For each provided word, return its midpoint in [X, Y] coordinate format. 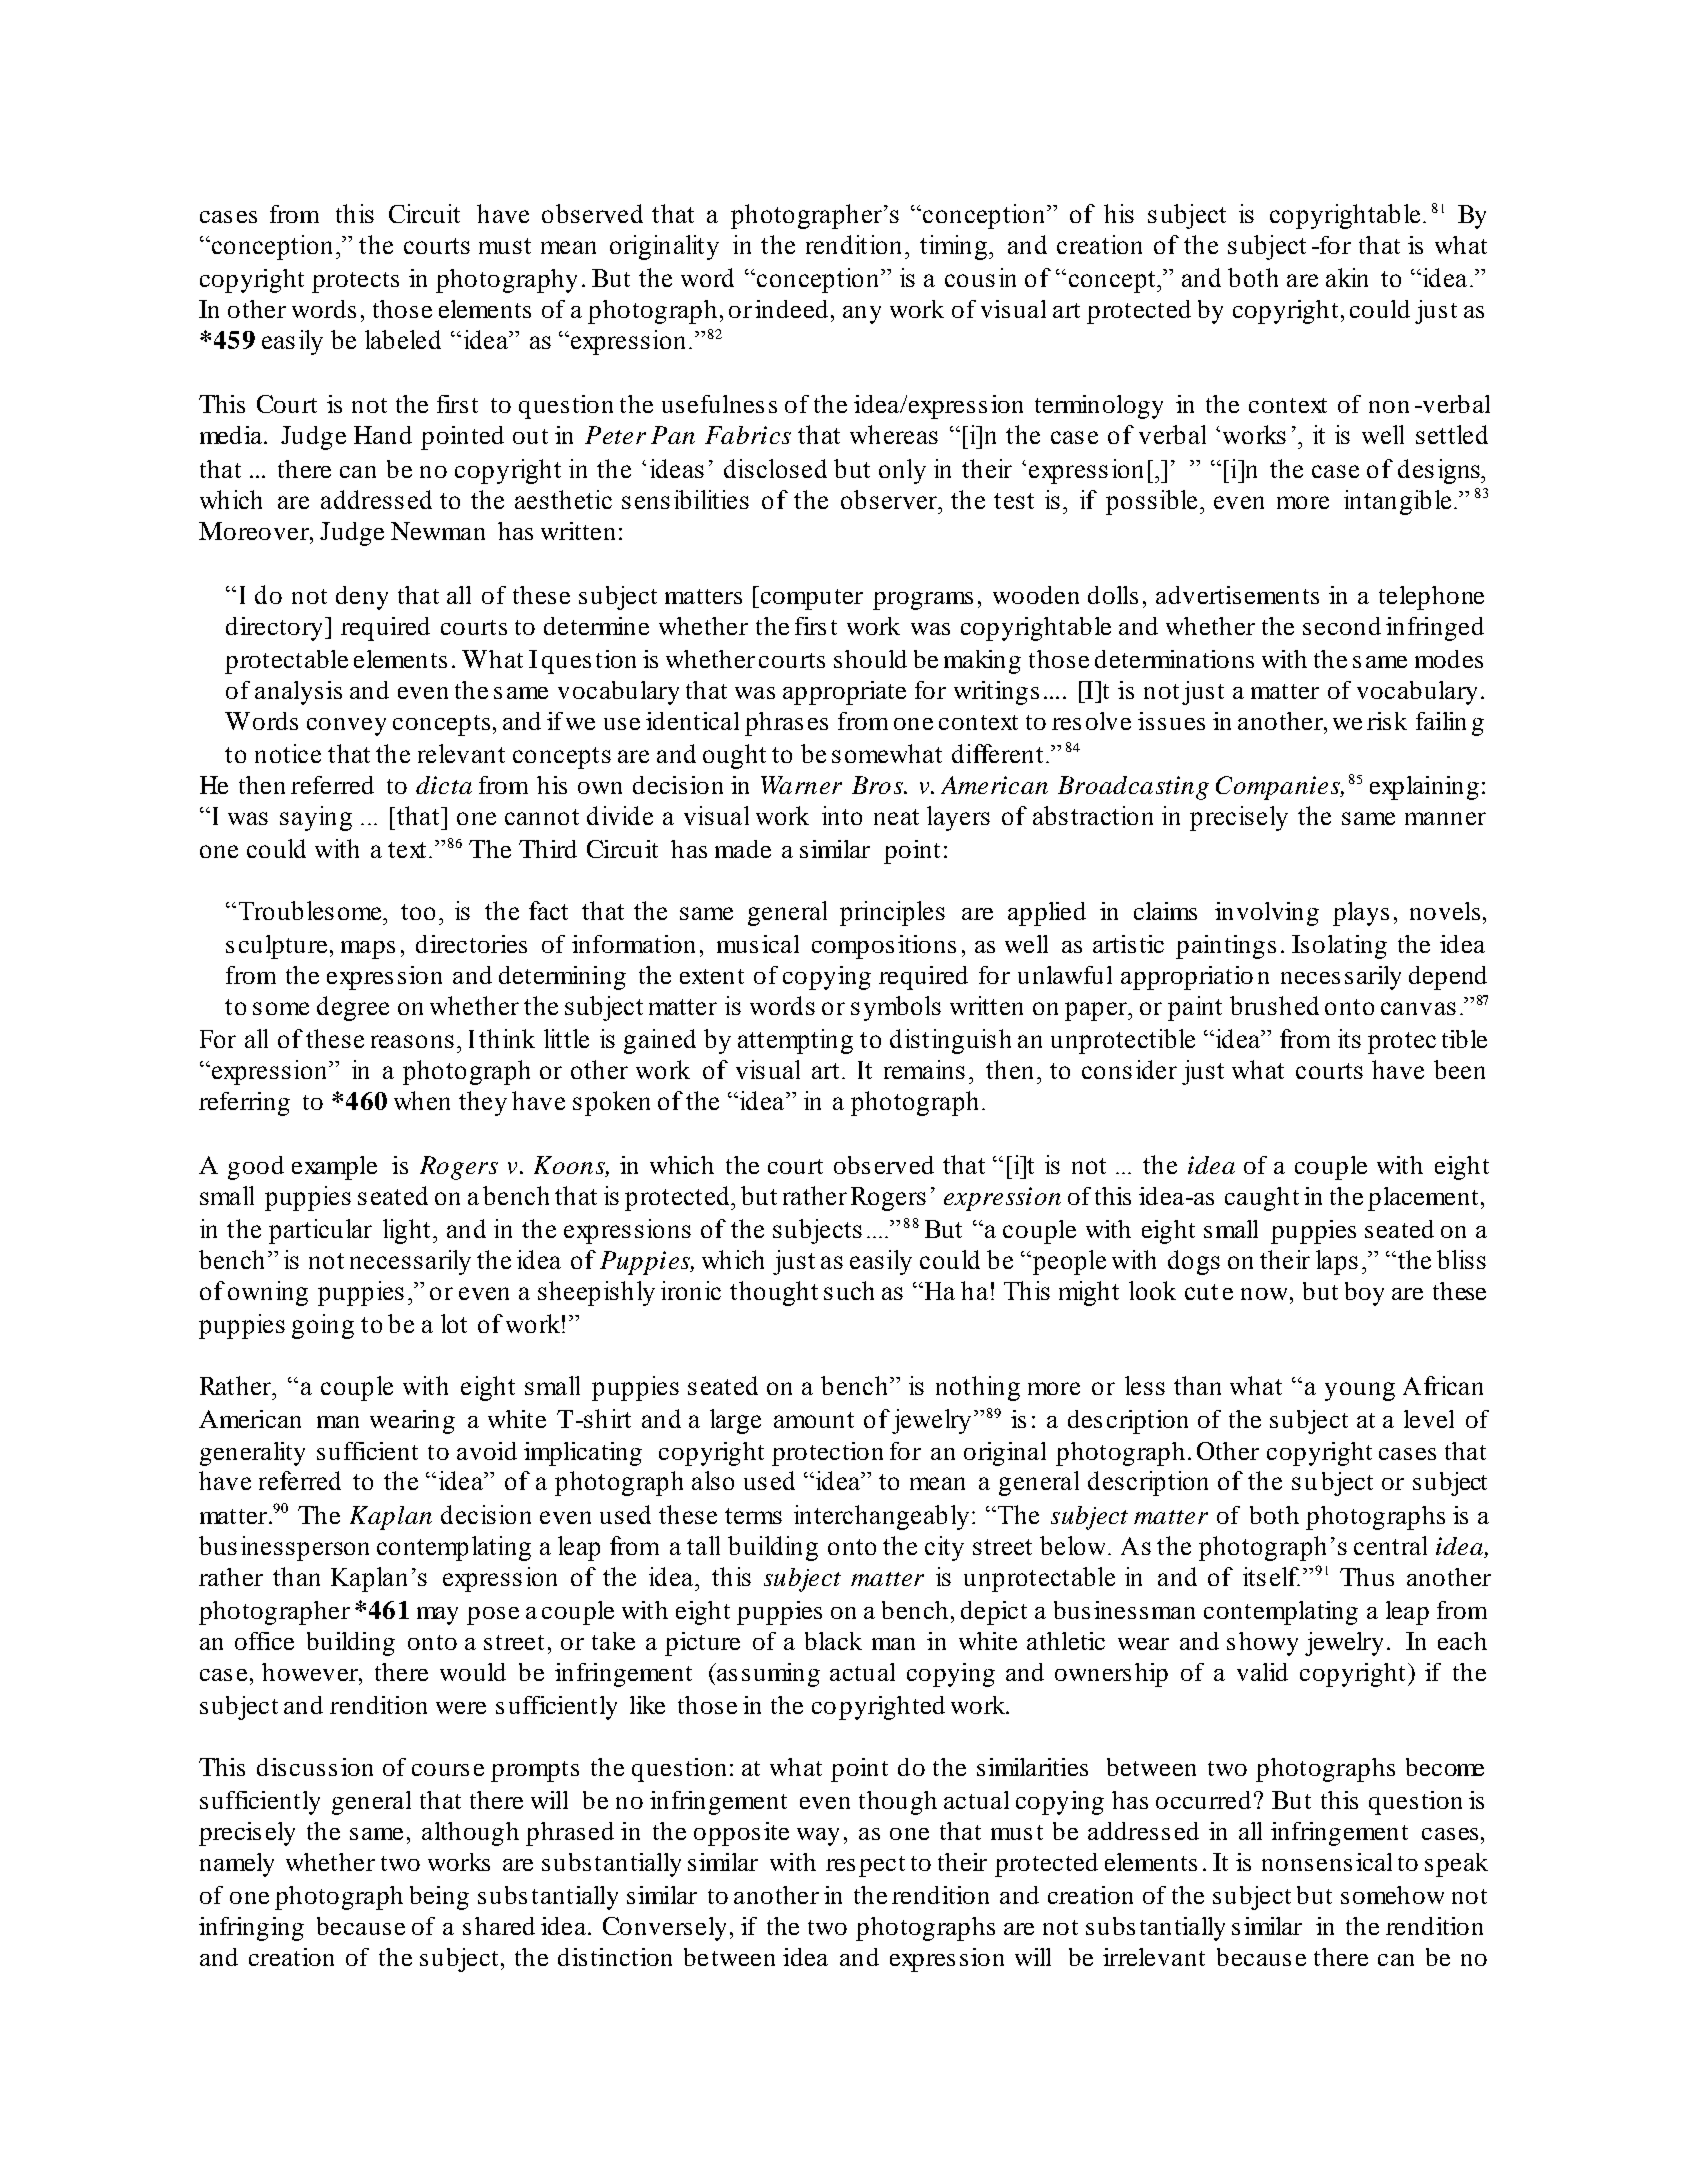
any [862, 315]
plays [1361, 914]
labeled [403, 339]
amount [814, 1420]
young [1360, 1391]
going [323, 1326]
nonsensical [1327, 1862]
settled [1452, 434]
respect [865, 1866]
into [842, 815]
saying [316, 818]
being [439, 1898]
